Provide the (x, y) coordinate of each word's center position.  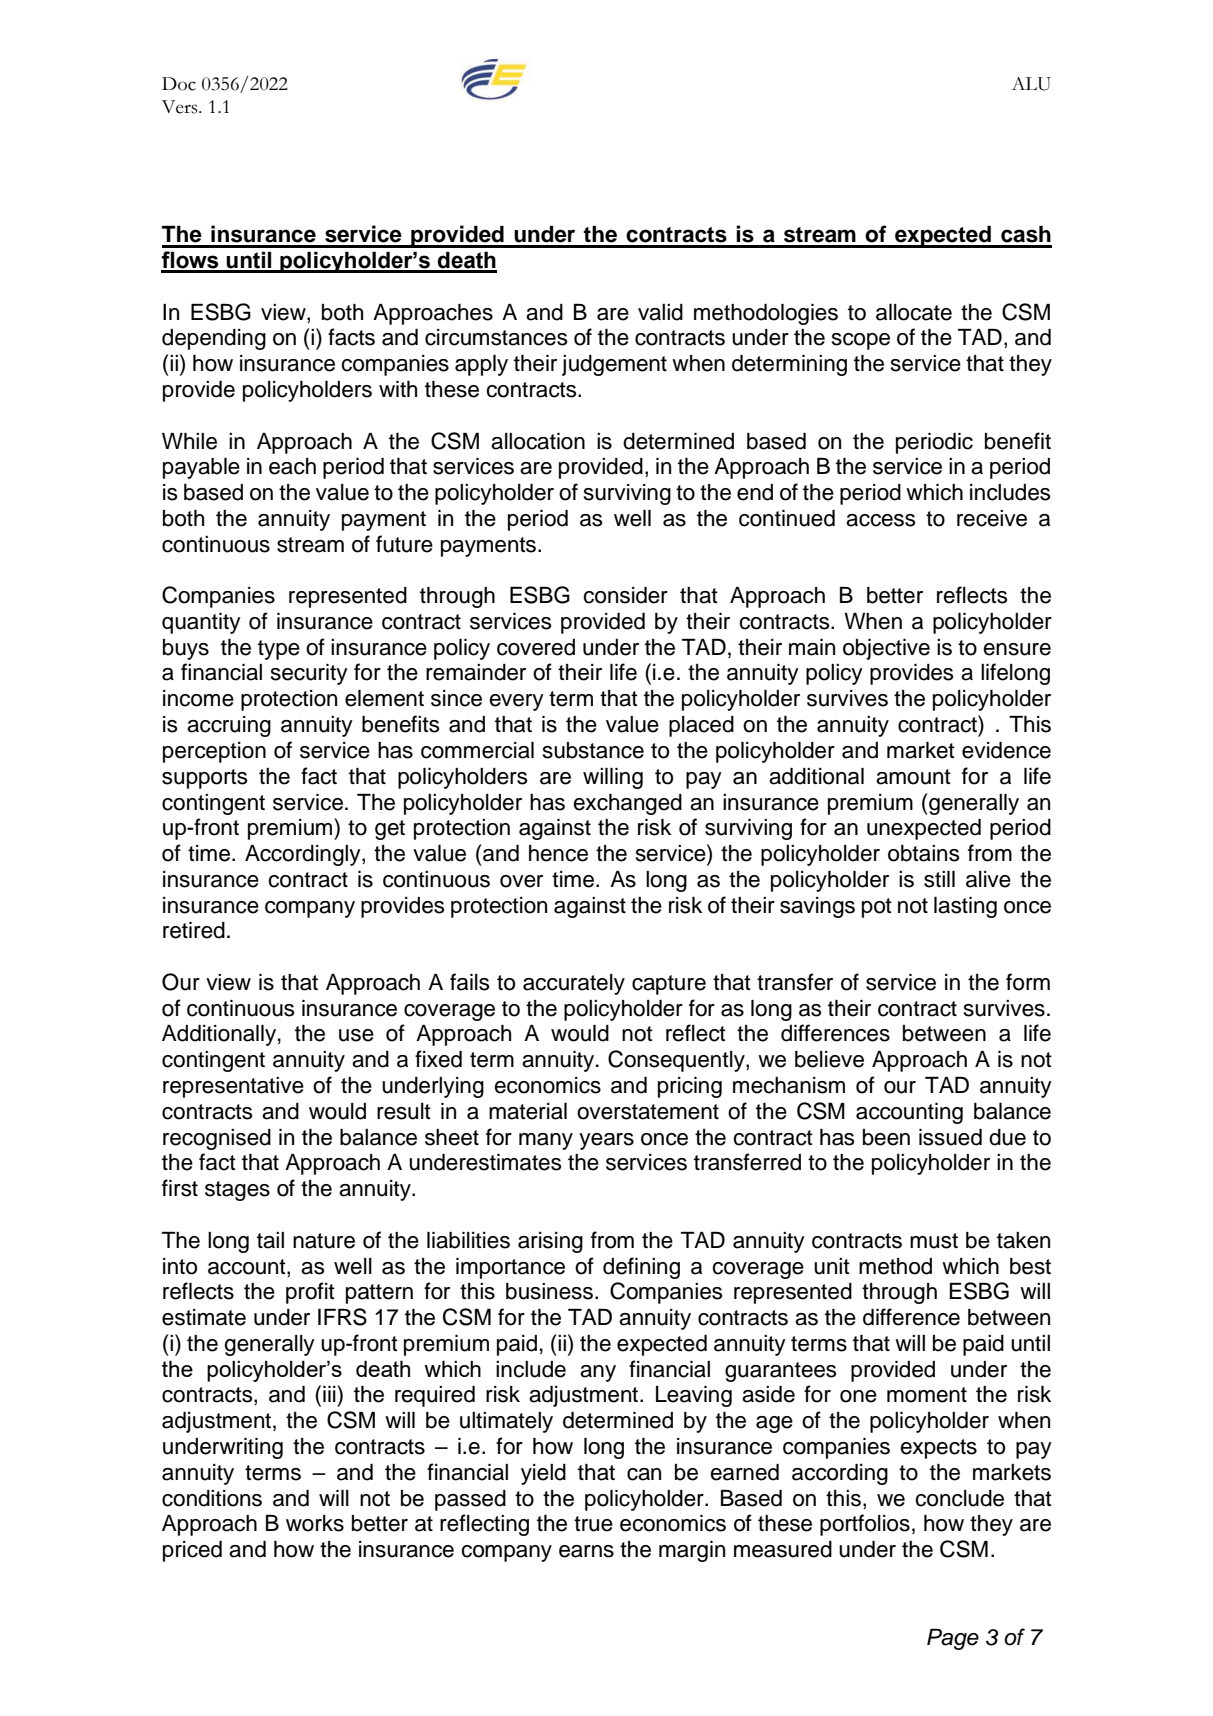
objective (886, 649)
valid (660, 312)
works (315, 1523)
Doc (179, 84)
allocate (914, 312)
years (606, 1141)
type (279, 650)
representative (233, 1087)
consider (625, 595)
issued (950, 1137)
